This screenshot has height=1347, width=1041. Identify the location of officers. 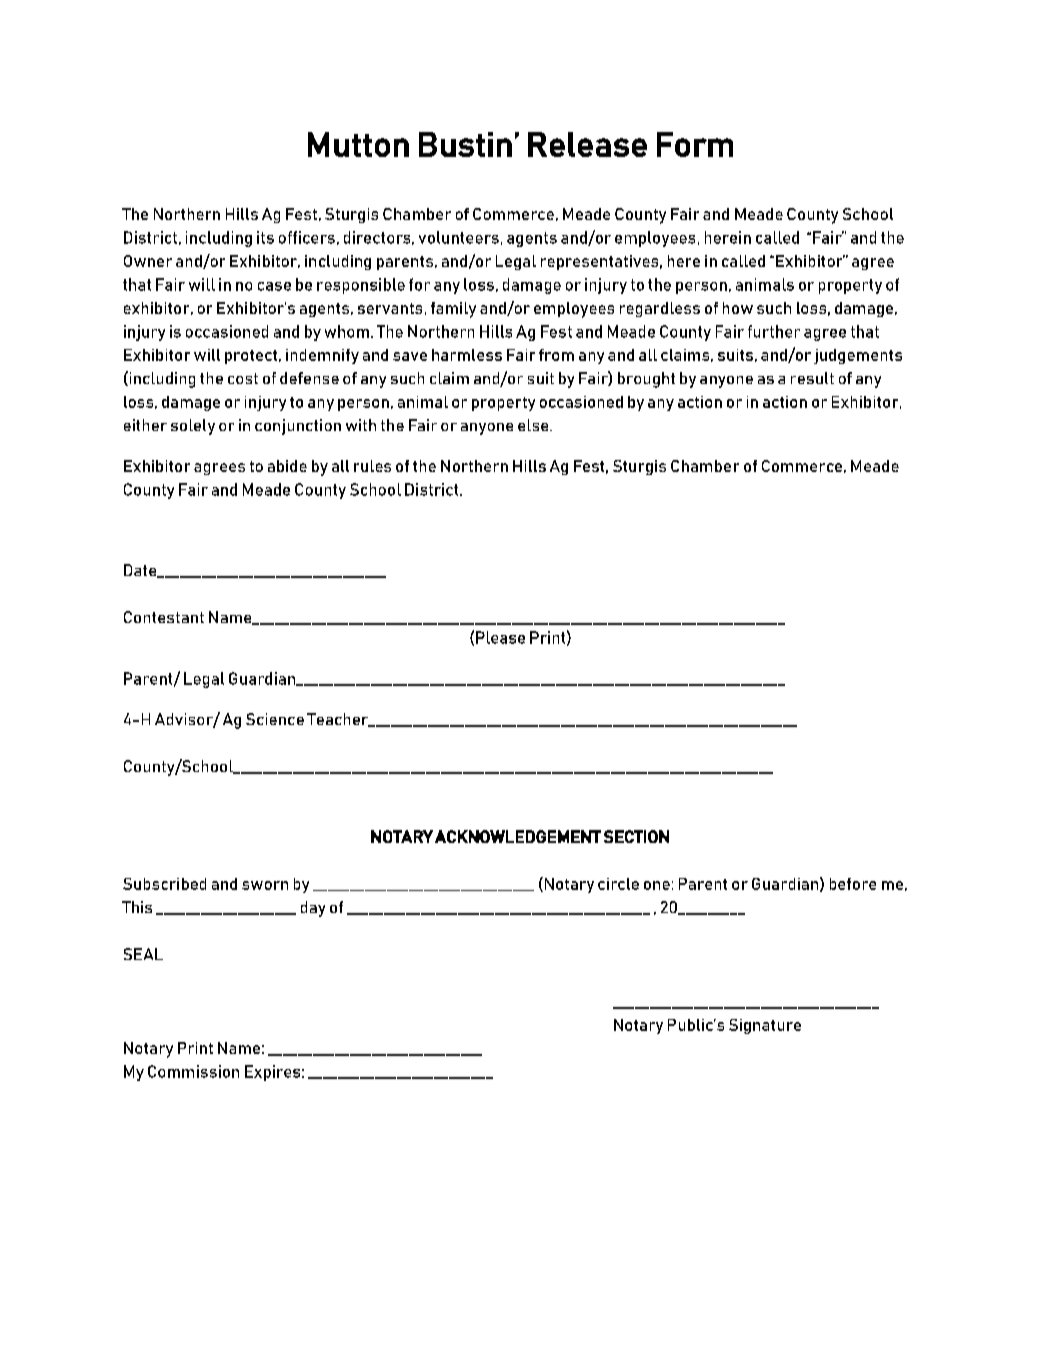
(307, 237).
